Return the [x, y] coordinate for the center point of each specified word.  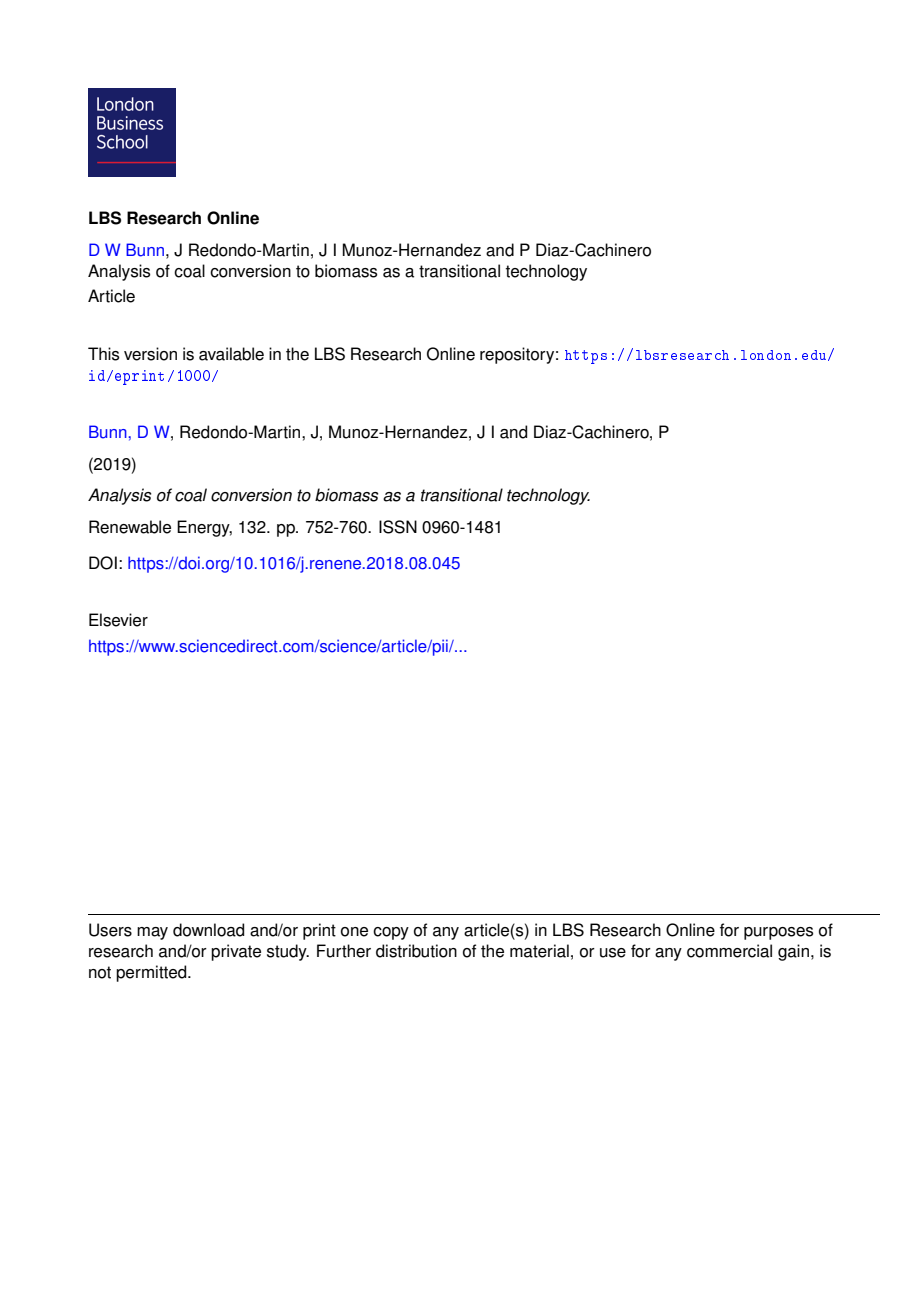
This [103, 354]
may [152, 933]
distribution [416, 951]
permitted [152, 973]
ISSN [398, 527]
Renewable [130, 527]
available [231, 354]
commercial [729, 951]
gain [793, 952]
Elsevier [118, 620]
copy [391, 933]
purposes [778, 933]
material [539, 951]
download [208, 930]
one [354, 932]
